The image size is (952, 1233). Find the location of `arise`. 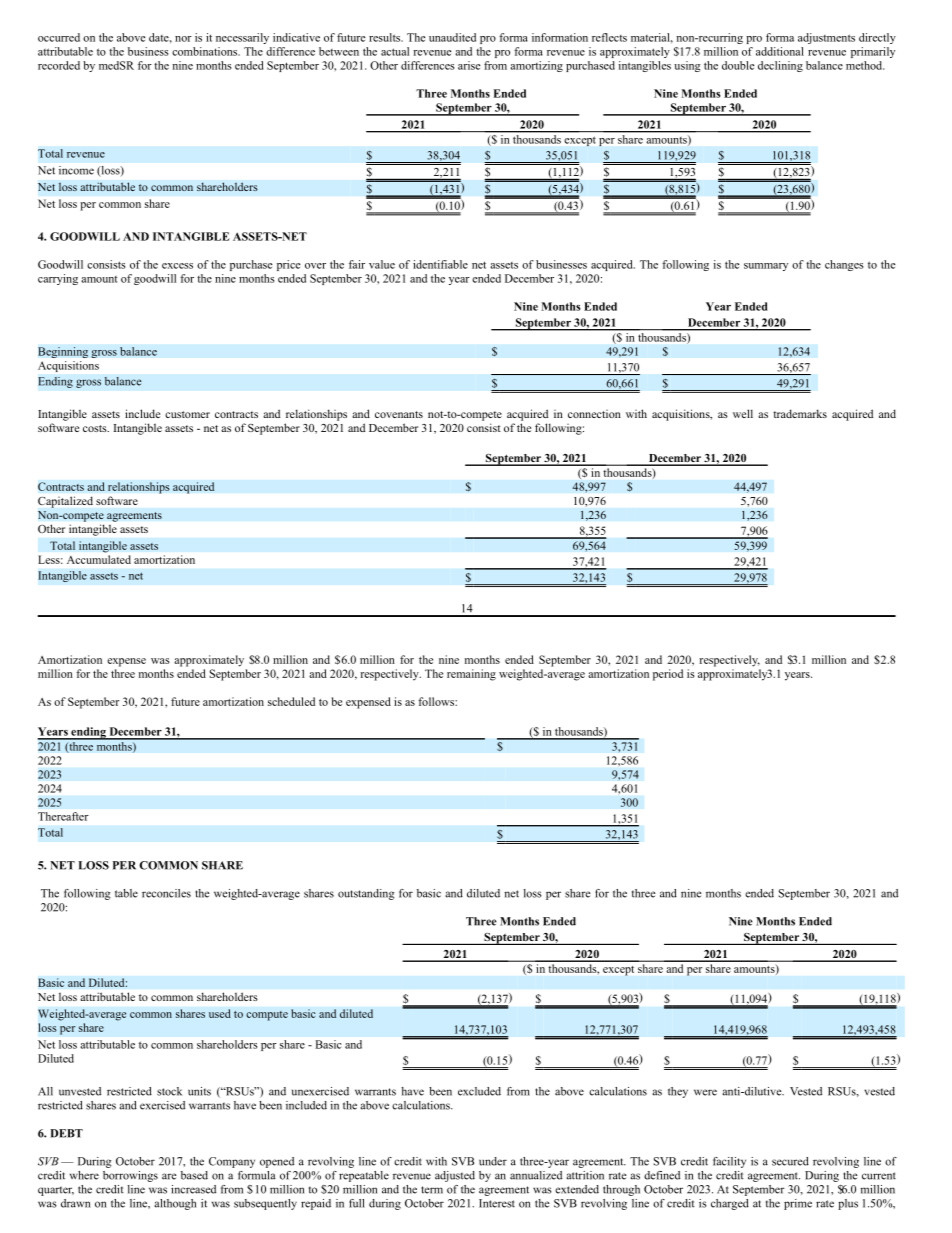

arise is located at coordinates (469, 65).
